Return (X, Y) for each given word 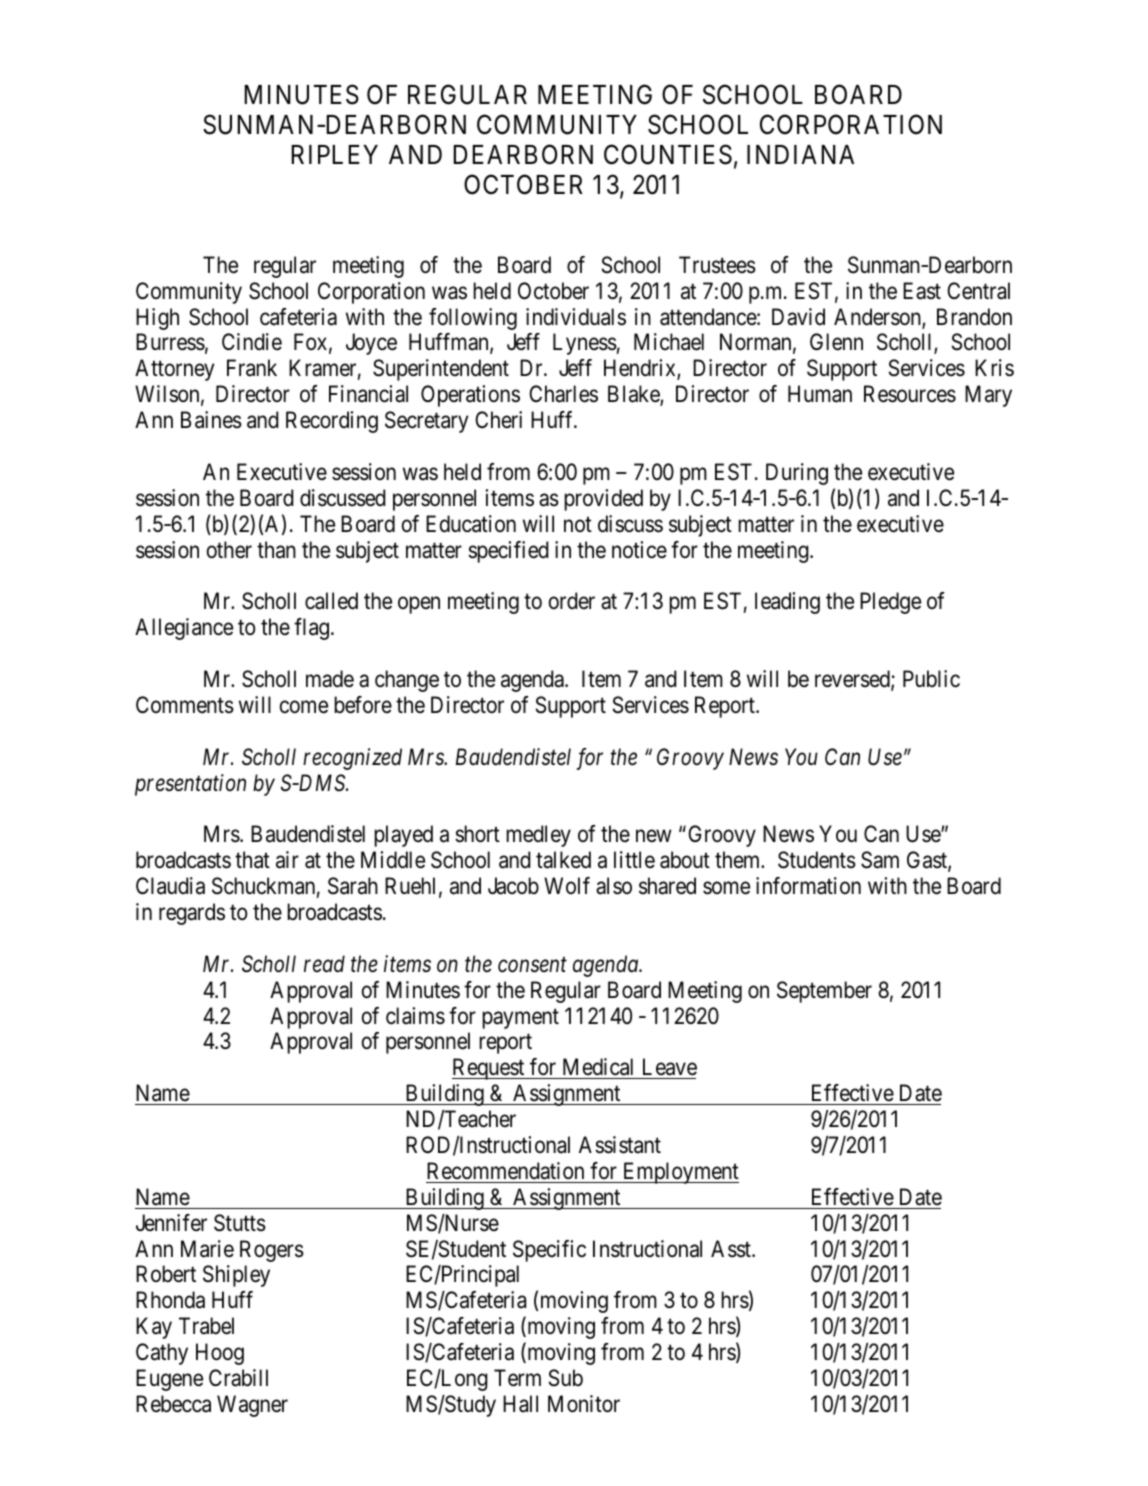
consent (532, 965)
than (276, 550)
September (824, 992)
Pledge (890, 603)
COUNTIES (668, 154)
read (324, 964)
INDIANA (800, 154)
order (572, 601)
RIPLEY (334, 154)
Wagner (252, 1406)
